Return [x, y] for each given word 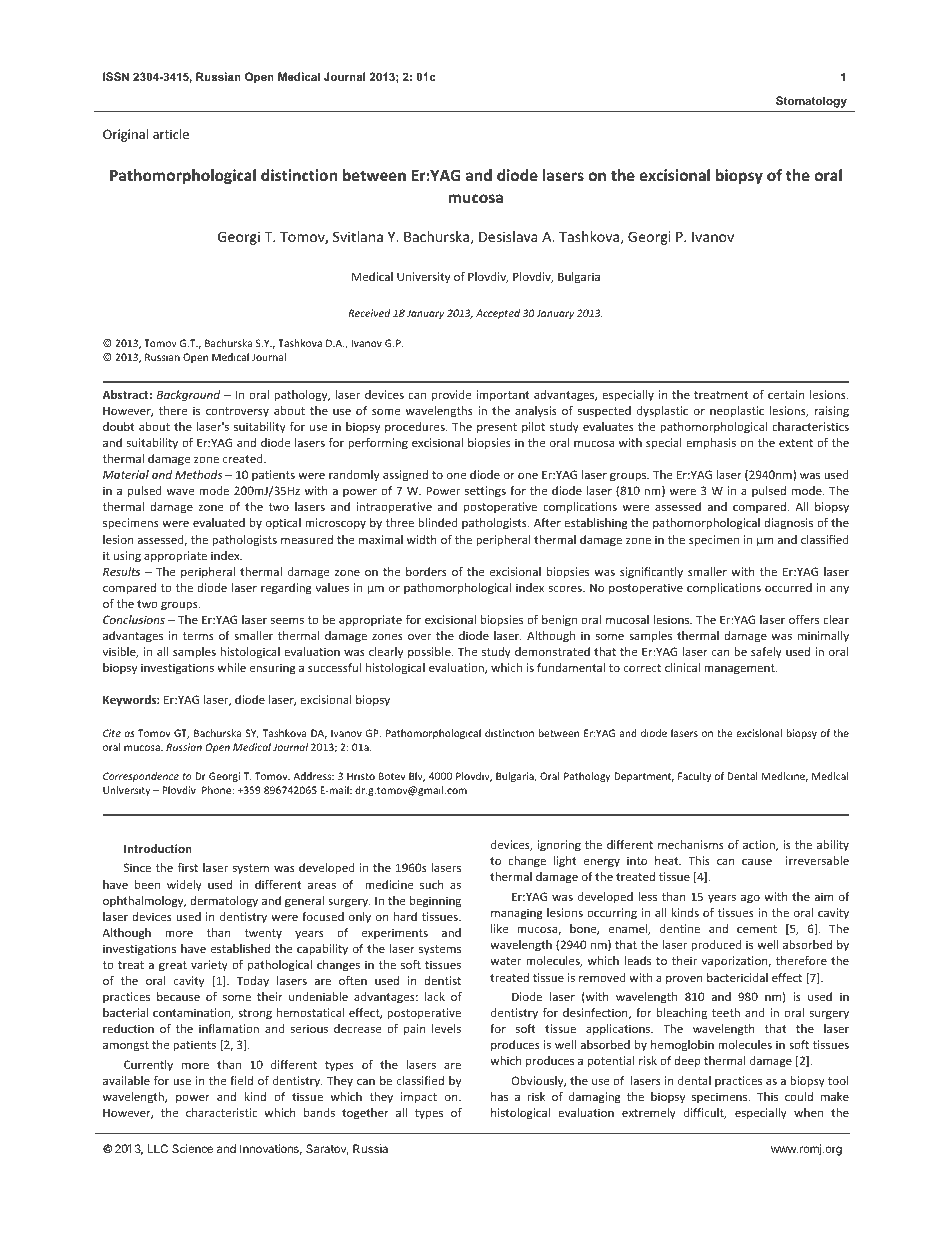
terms [198, 636]
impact [419, 1098]
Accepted [498, 314]
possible [430, 653]
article [171, 134]
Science [192, 1148]
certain [786, 394]
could [799, 1096]
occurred [788, 587]
